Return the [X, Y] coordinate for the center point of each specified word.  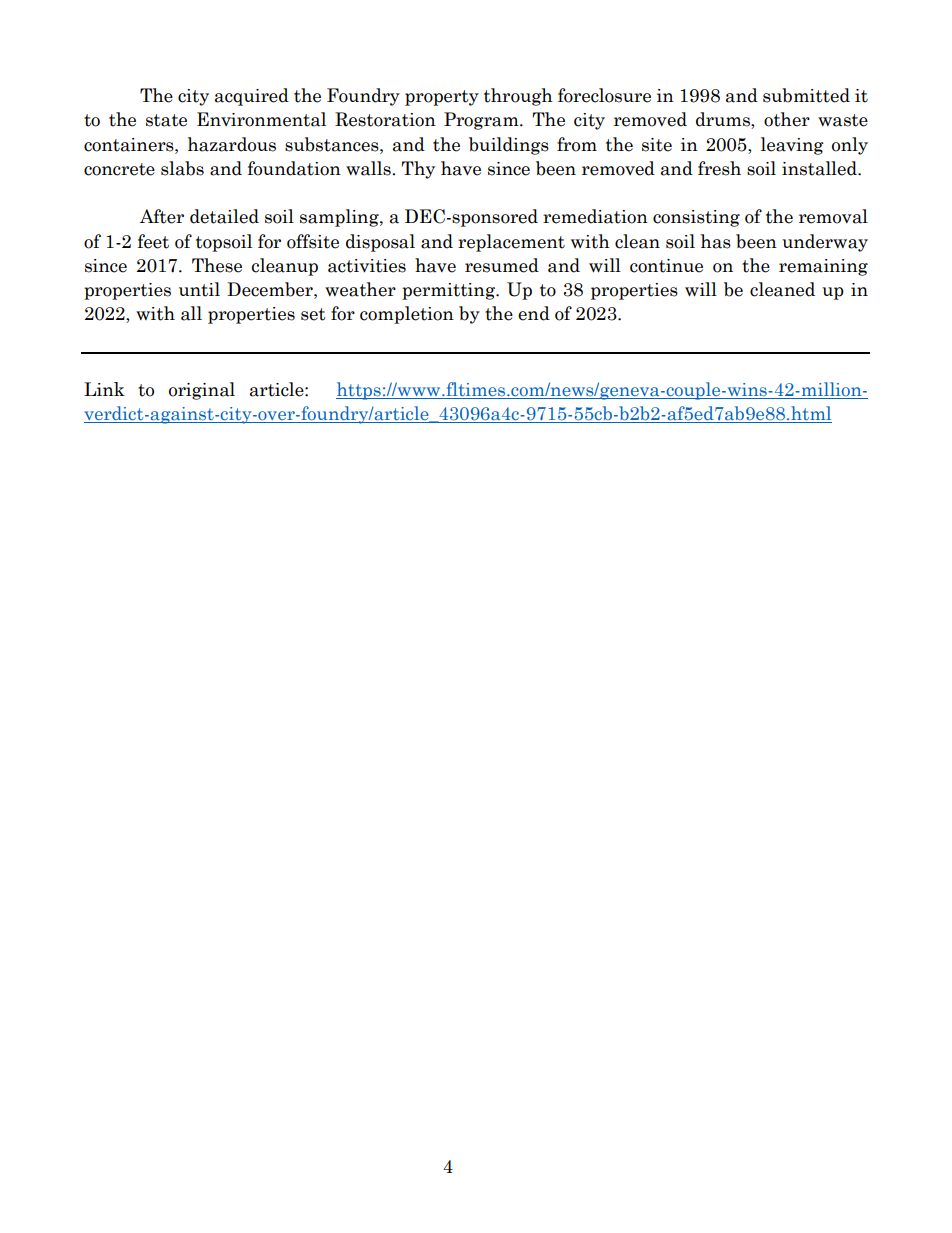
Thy [418, 170]
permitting [449, 291]
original [202, 391]
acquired [252, 97]
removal [833, 216]
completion [407, 315]
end [534, 313]
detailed [224, 216]
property [442, 98]
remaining [823, 267]
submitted [806, 95]
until [199, 289]
